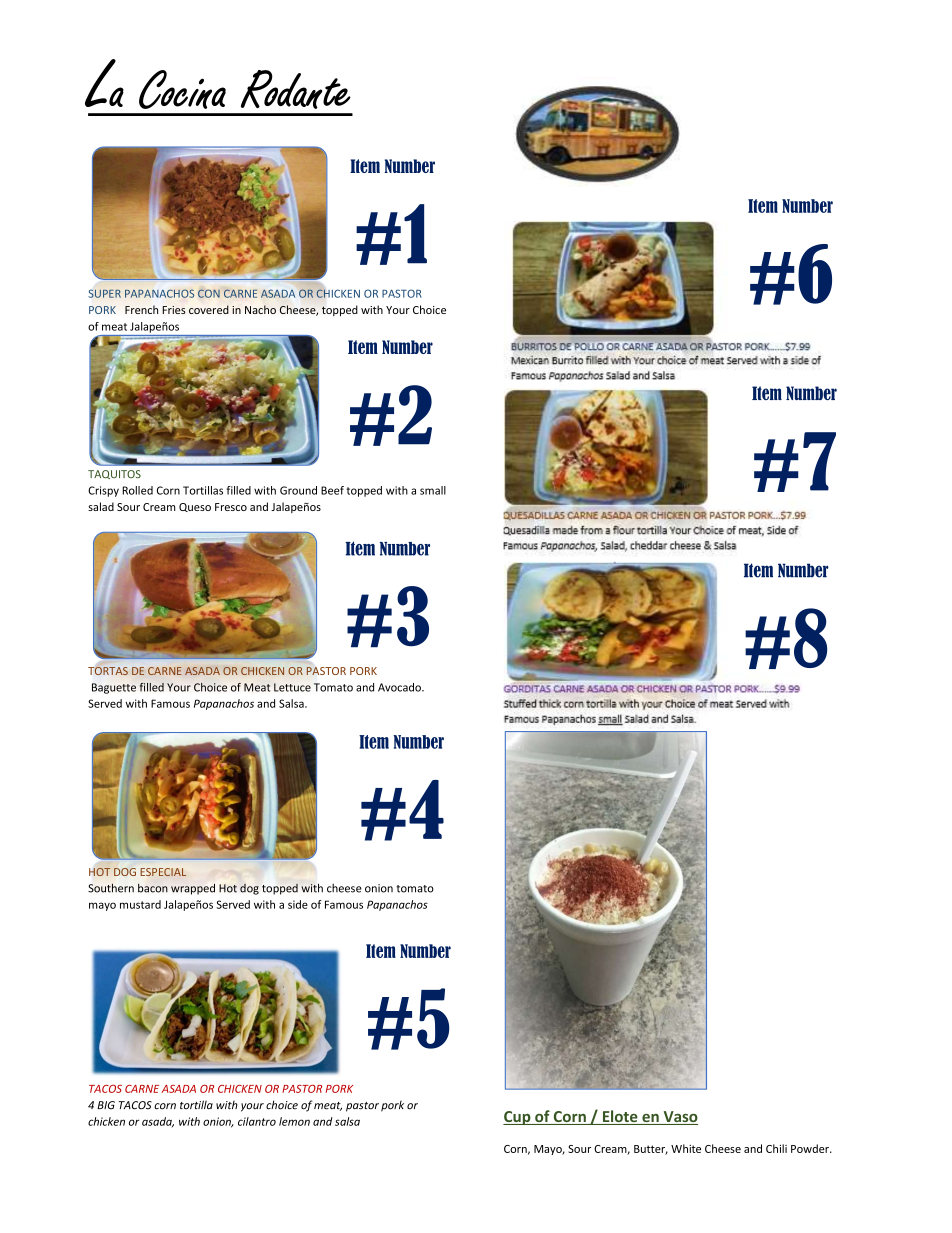 The image size is (952, 1233). I want to click on Vaso, so click(679, 1118).
